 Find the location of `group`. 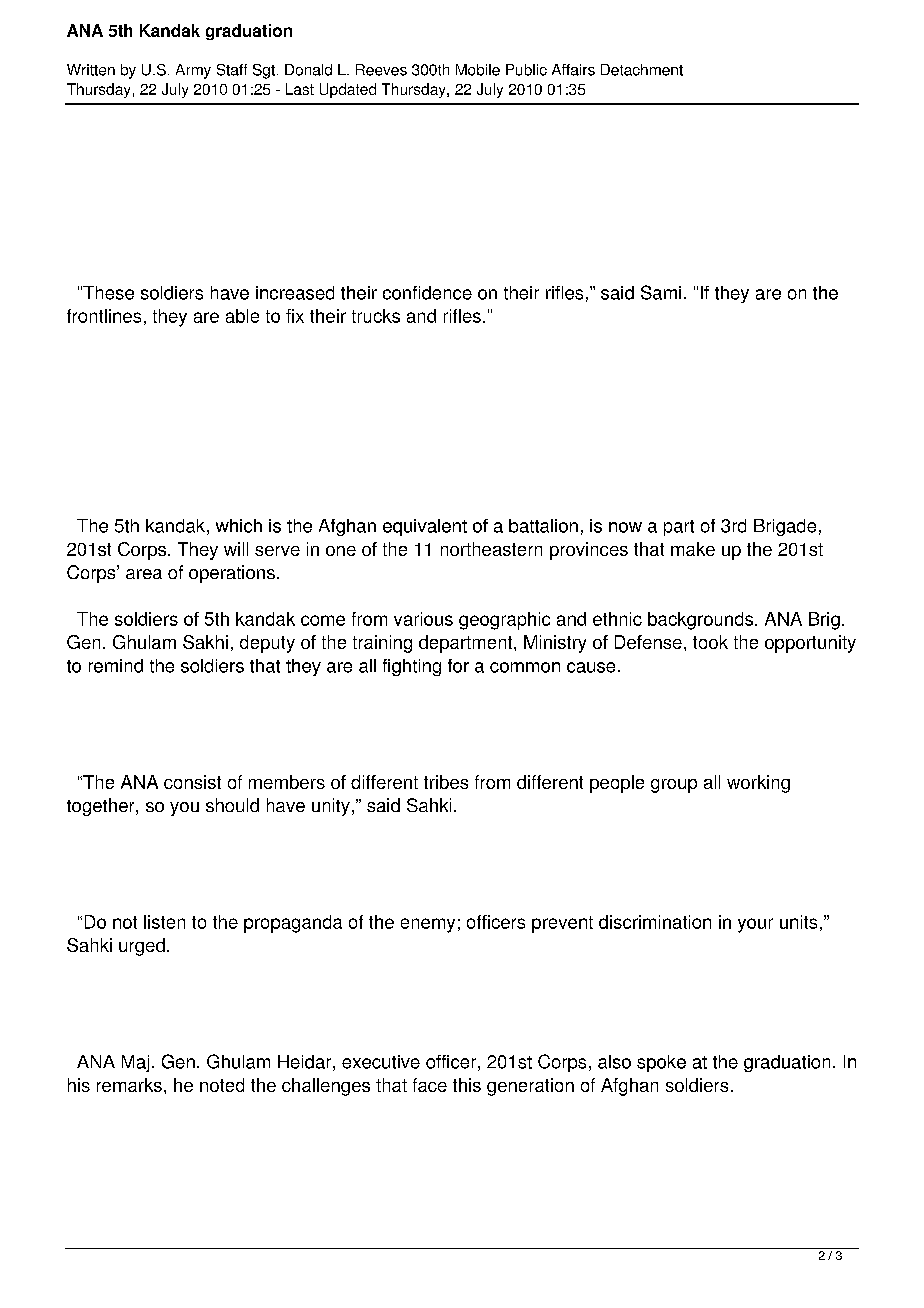

group is located at coordinates (674, 786).
